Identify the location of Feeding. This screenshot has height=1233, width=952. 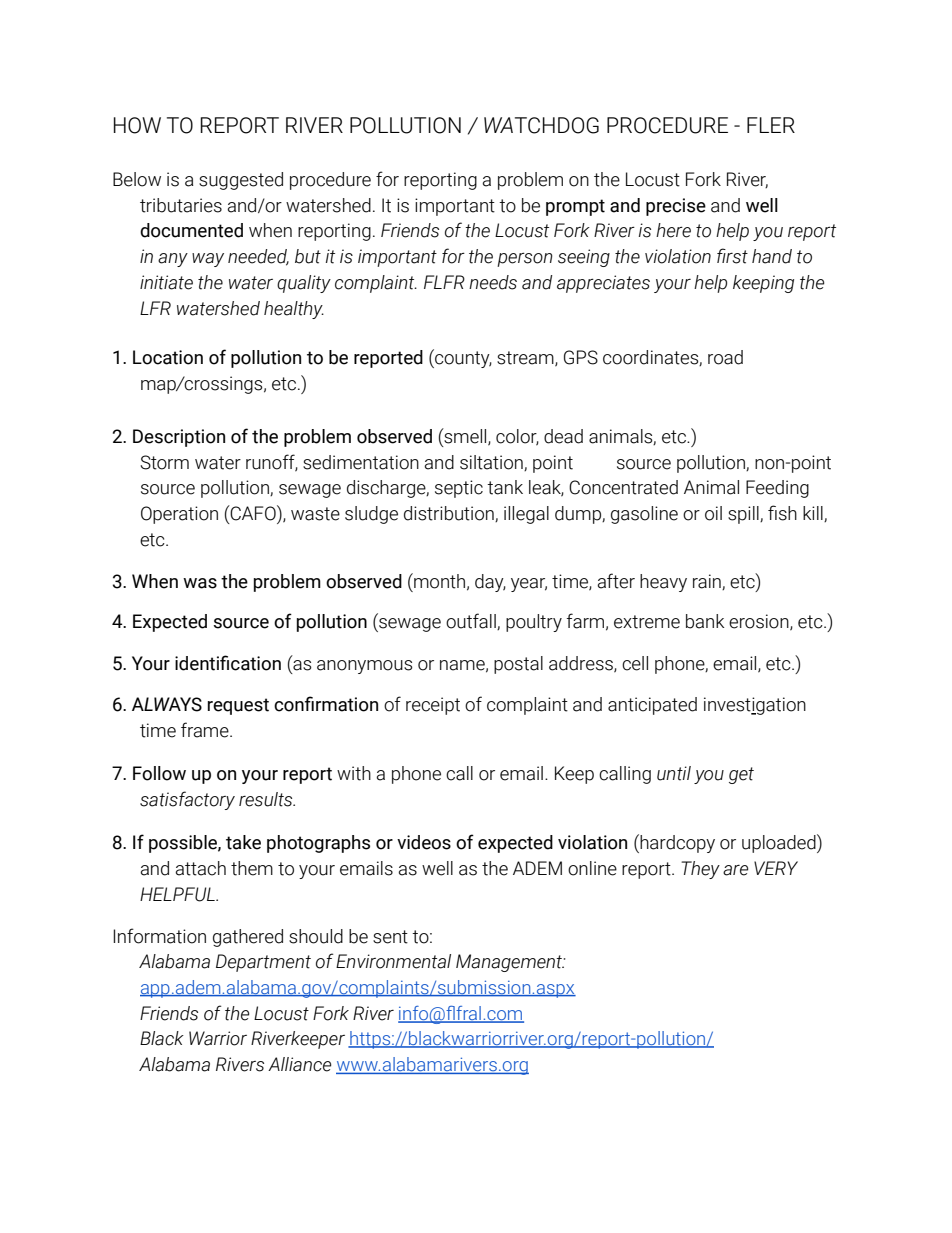
(777, 489).
